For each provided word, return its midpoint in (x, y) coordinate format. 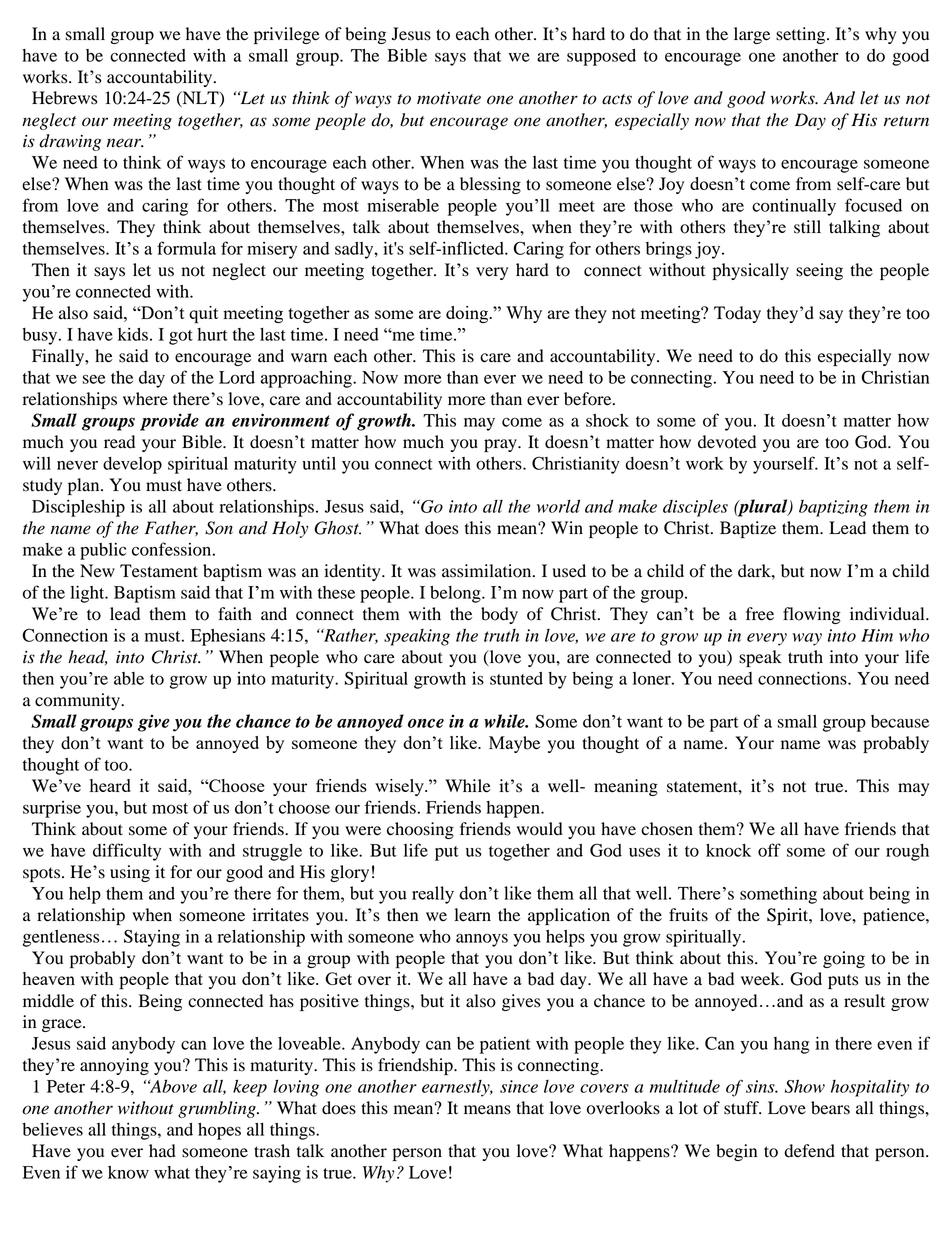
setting (802, 35)
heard (110, 785)
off (769, 850)
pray (501, 445)
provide (169, 422)
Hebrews (64, 98)
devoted (727, 442)
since (519, 1086)
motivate (449, 98)
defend (810, 1151)
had (162, 1151)
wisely (400, 787)
